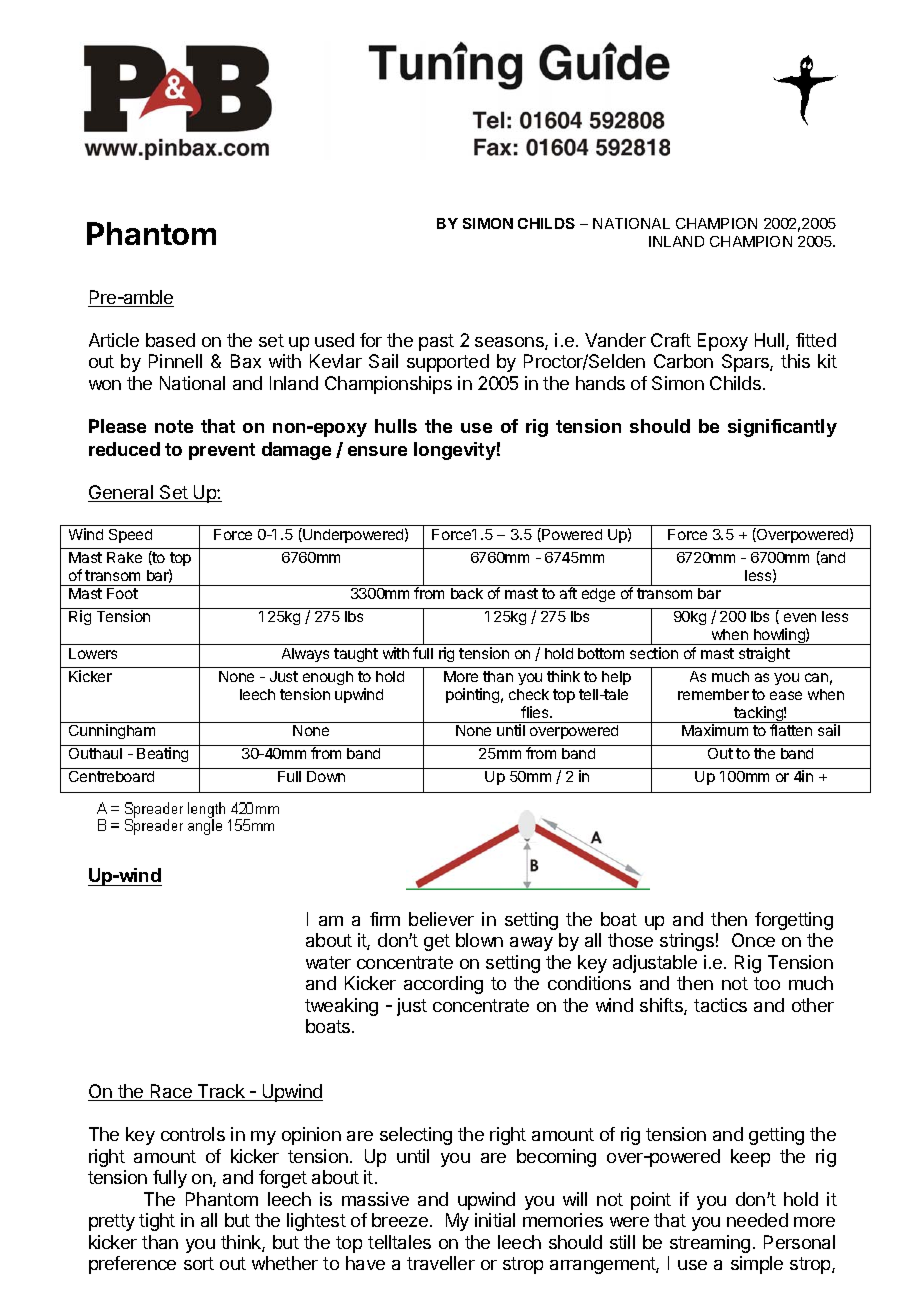 This image has width=924, height=1308. I want to click on edge, so click(598, 595).
